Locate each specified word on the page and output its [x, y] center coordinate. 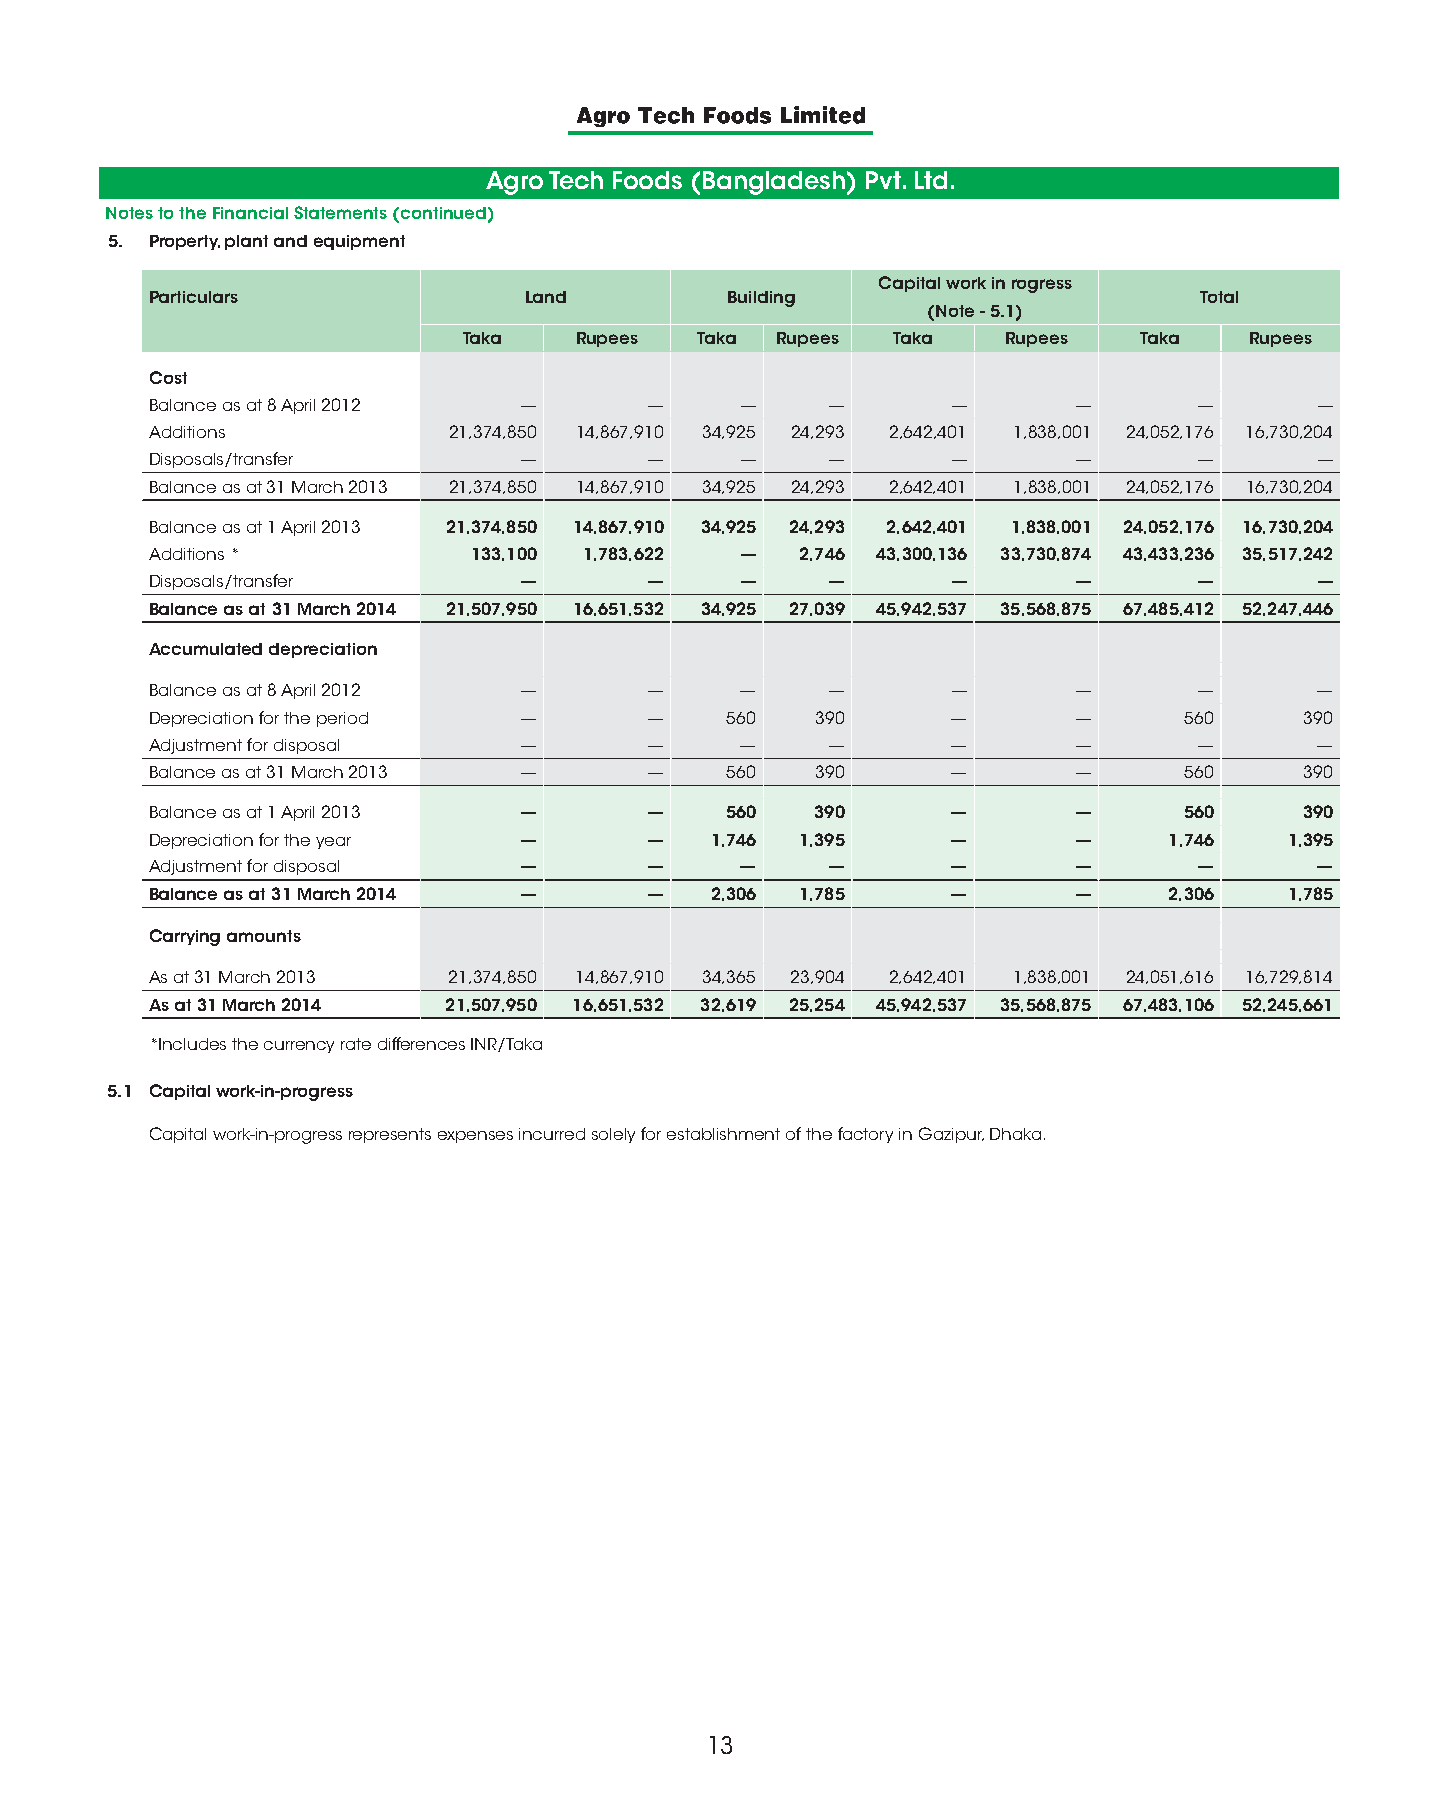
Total [1219, 297]
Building [761, 299]
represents [390, 1135]
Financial [250, 213]
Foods [647, 180]
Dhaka [1015, 1134]
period [342, 719]
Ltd [931, 180]
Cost [168, 377]
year [333, 843]
